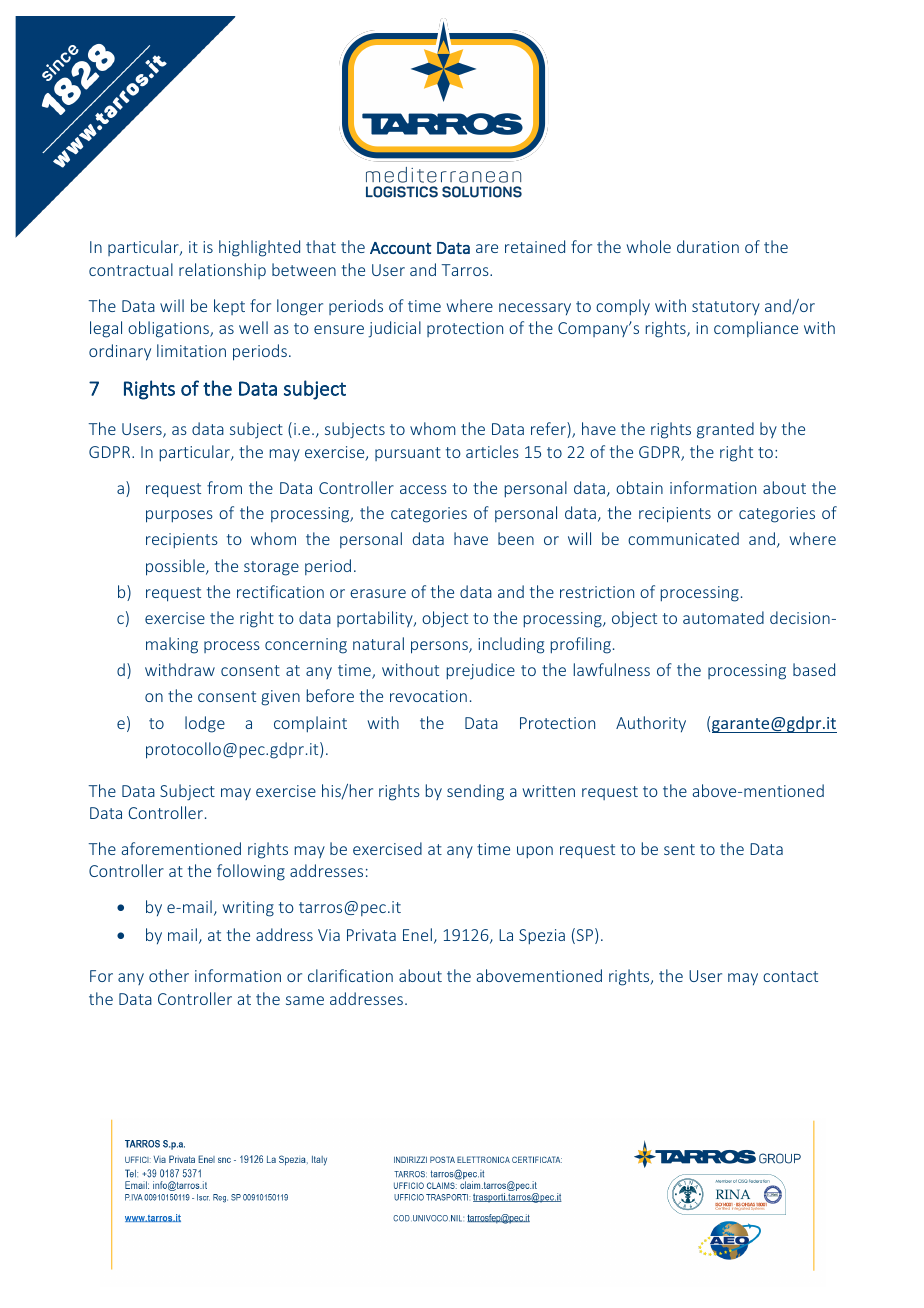 This image has height=1308, width=924. What do you see at coordinates (492, 451) in the image?
I see `articles` at bounding box center [492, 451].
